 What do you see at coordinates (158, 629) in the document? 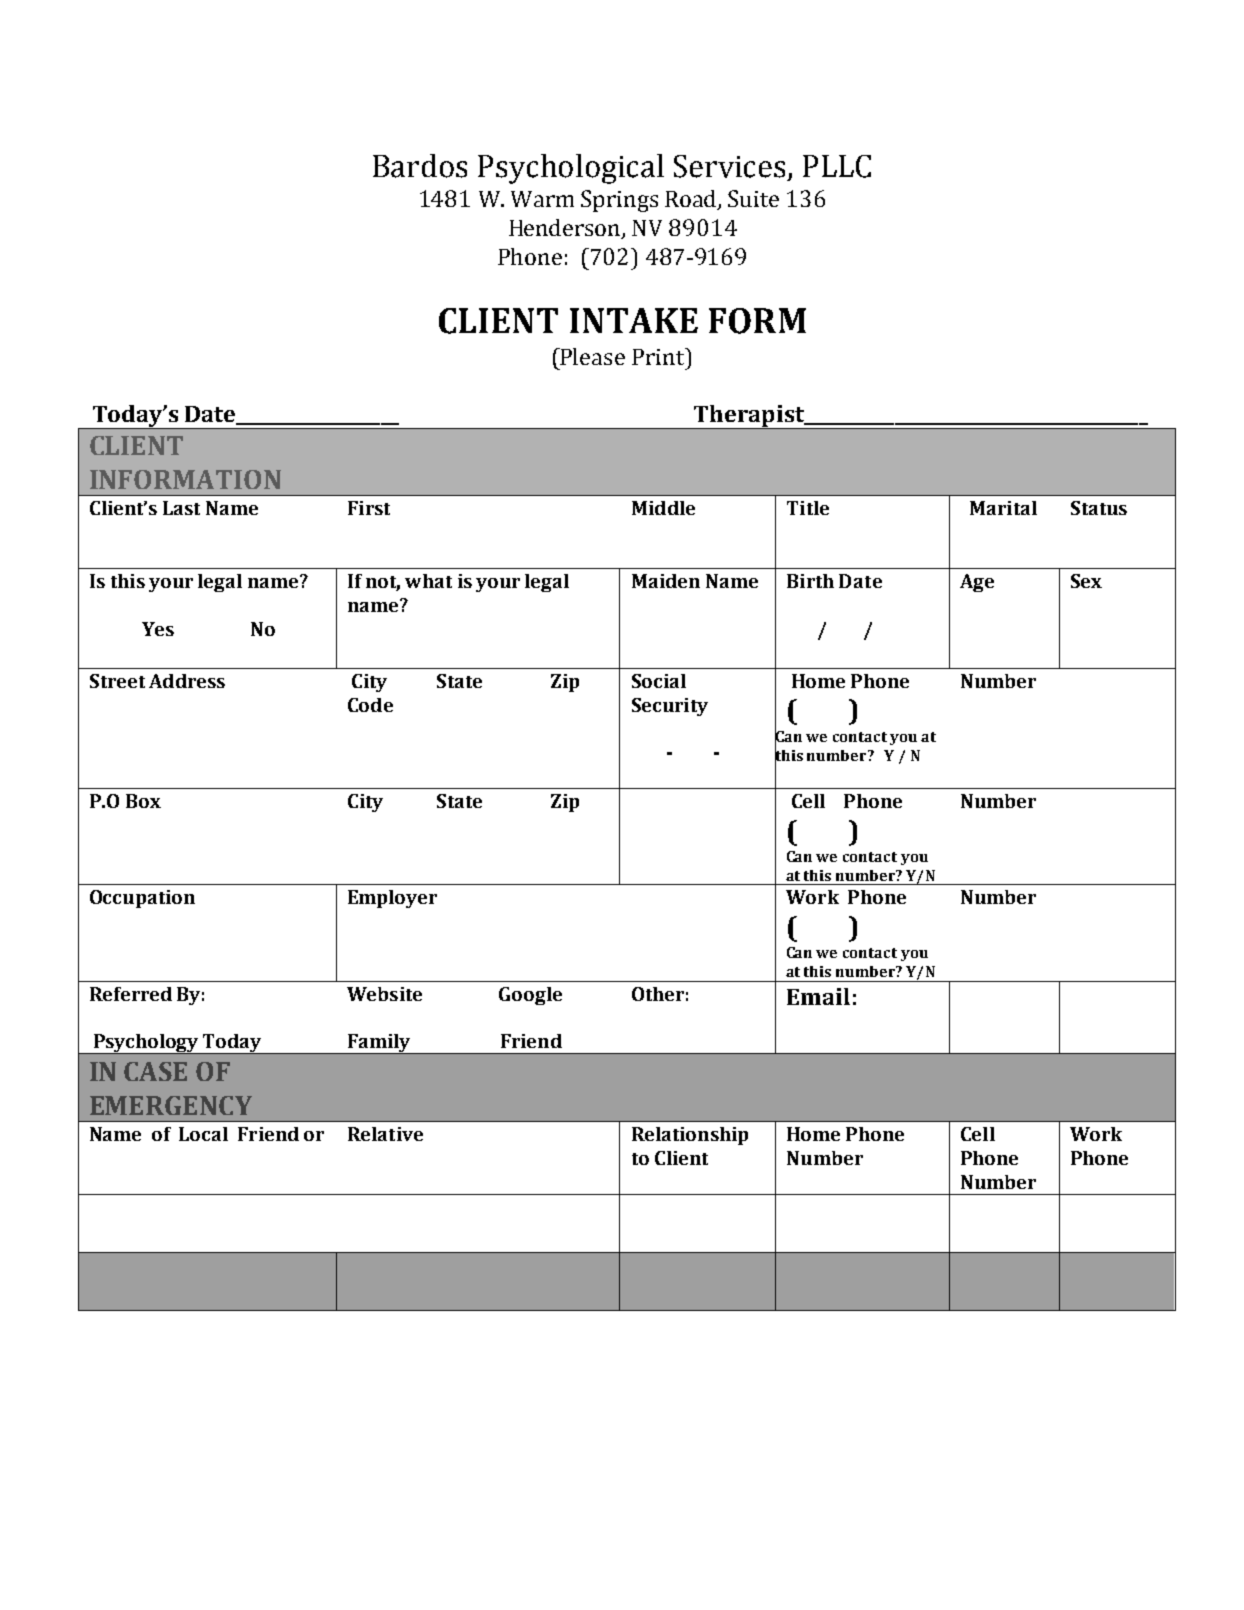
I see `Yes` at bounding box center [158, 629].
